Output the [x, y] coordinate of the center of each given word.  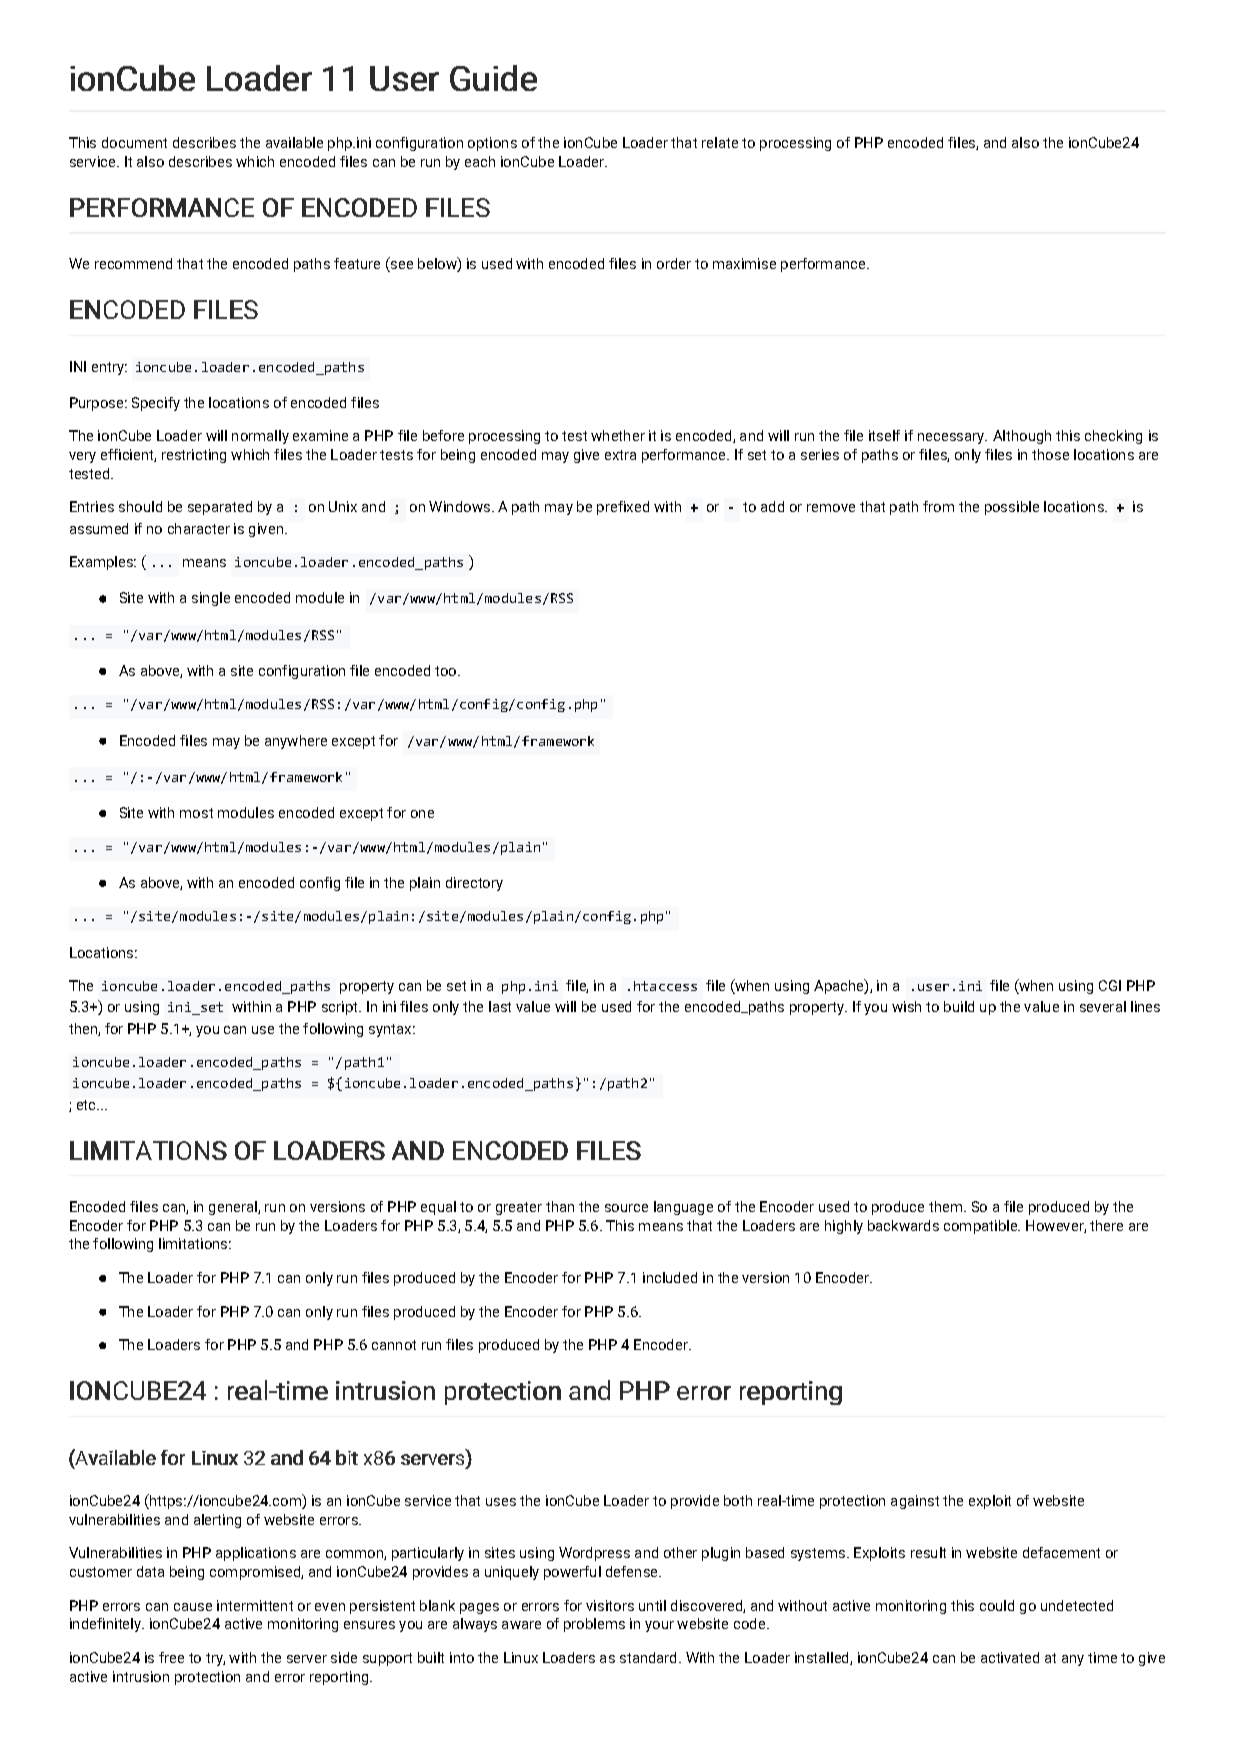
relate [720, 142]
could [997, 1605]
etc [88, 1105]
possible [1012, 508]
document [134, 142]
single [211, 599]
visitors [610, 1605]
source [626, 1208]
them [947, 1206]
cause [193, 1607]
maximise [744, 263]
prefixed [623, 508]
